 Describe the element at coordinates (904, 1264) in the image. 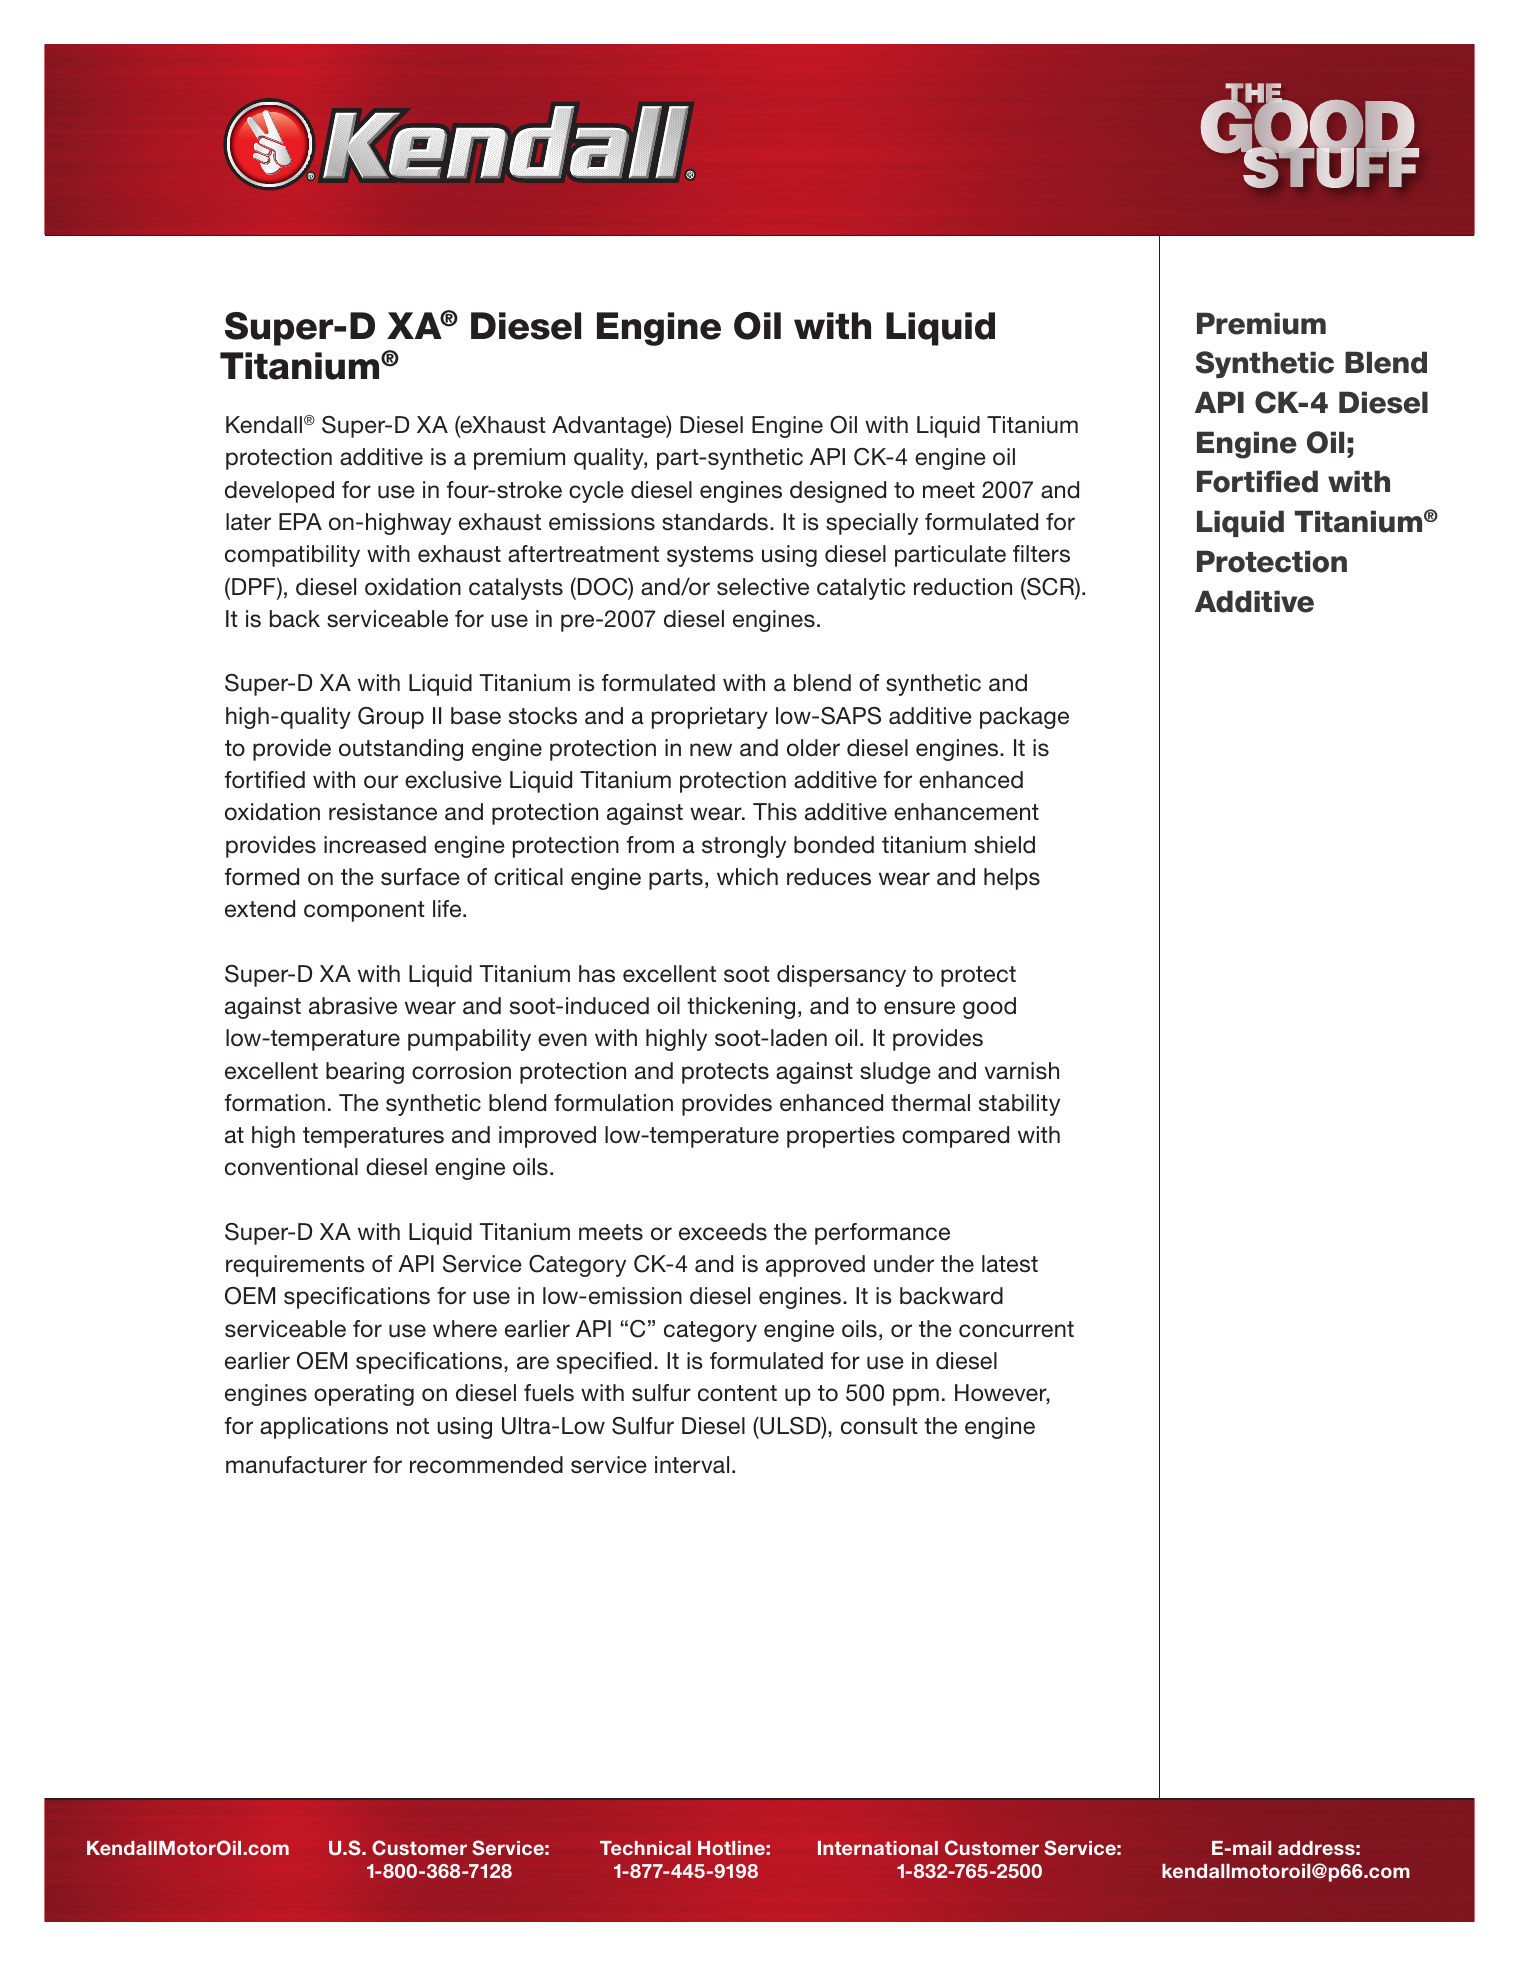

I see `under` at that location.
